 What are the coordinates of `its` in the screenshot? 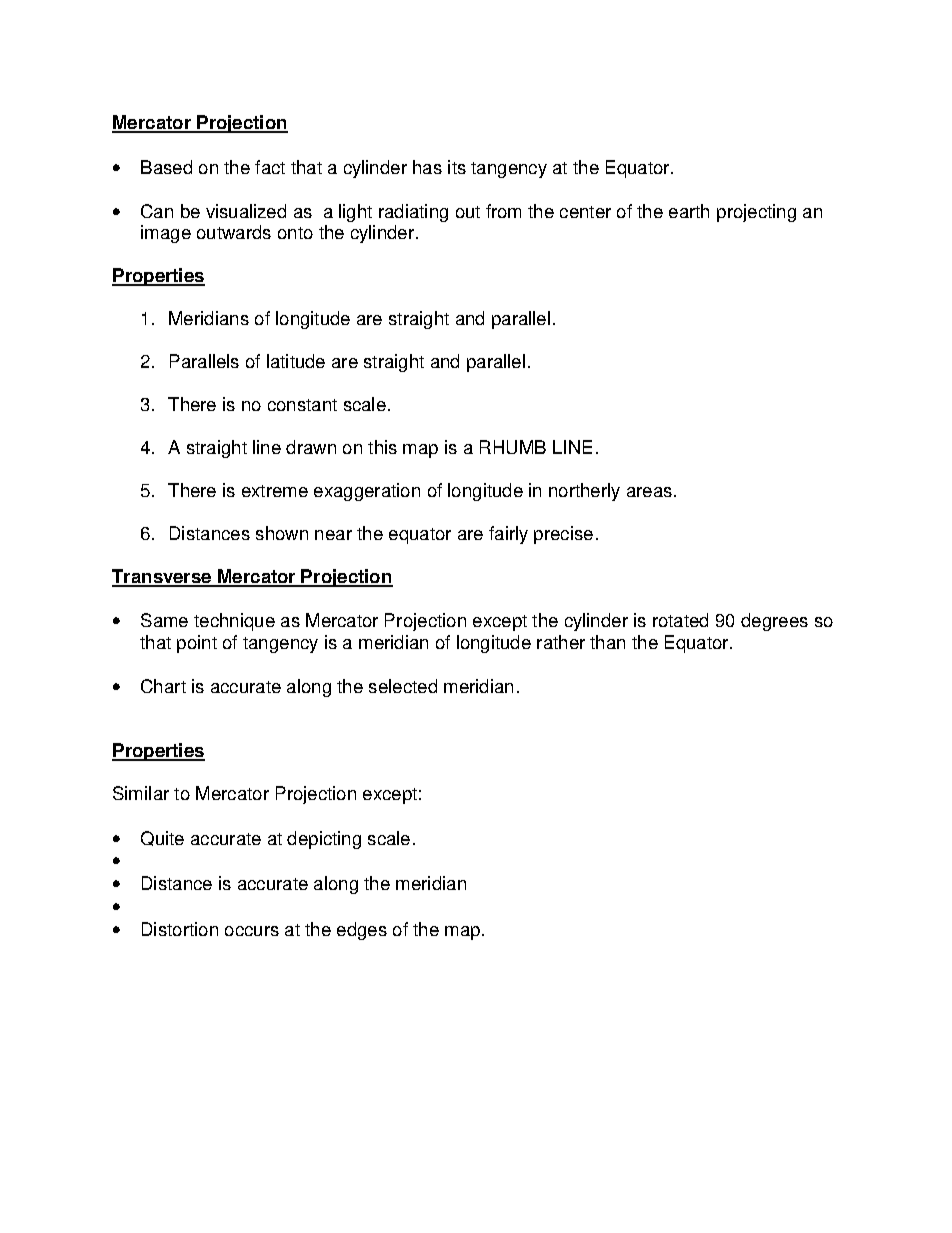 It's located at (457, 167).
